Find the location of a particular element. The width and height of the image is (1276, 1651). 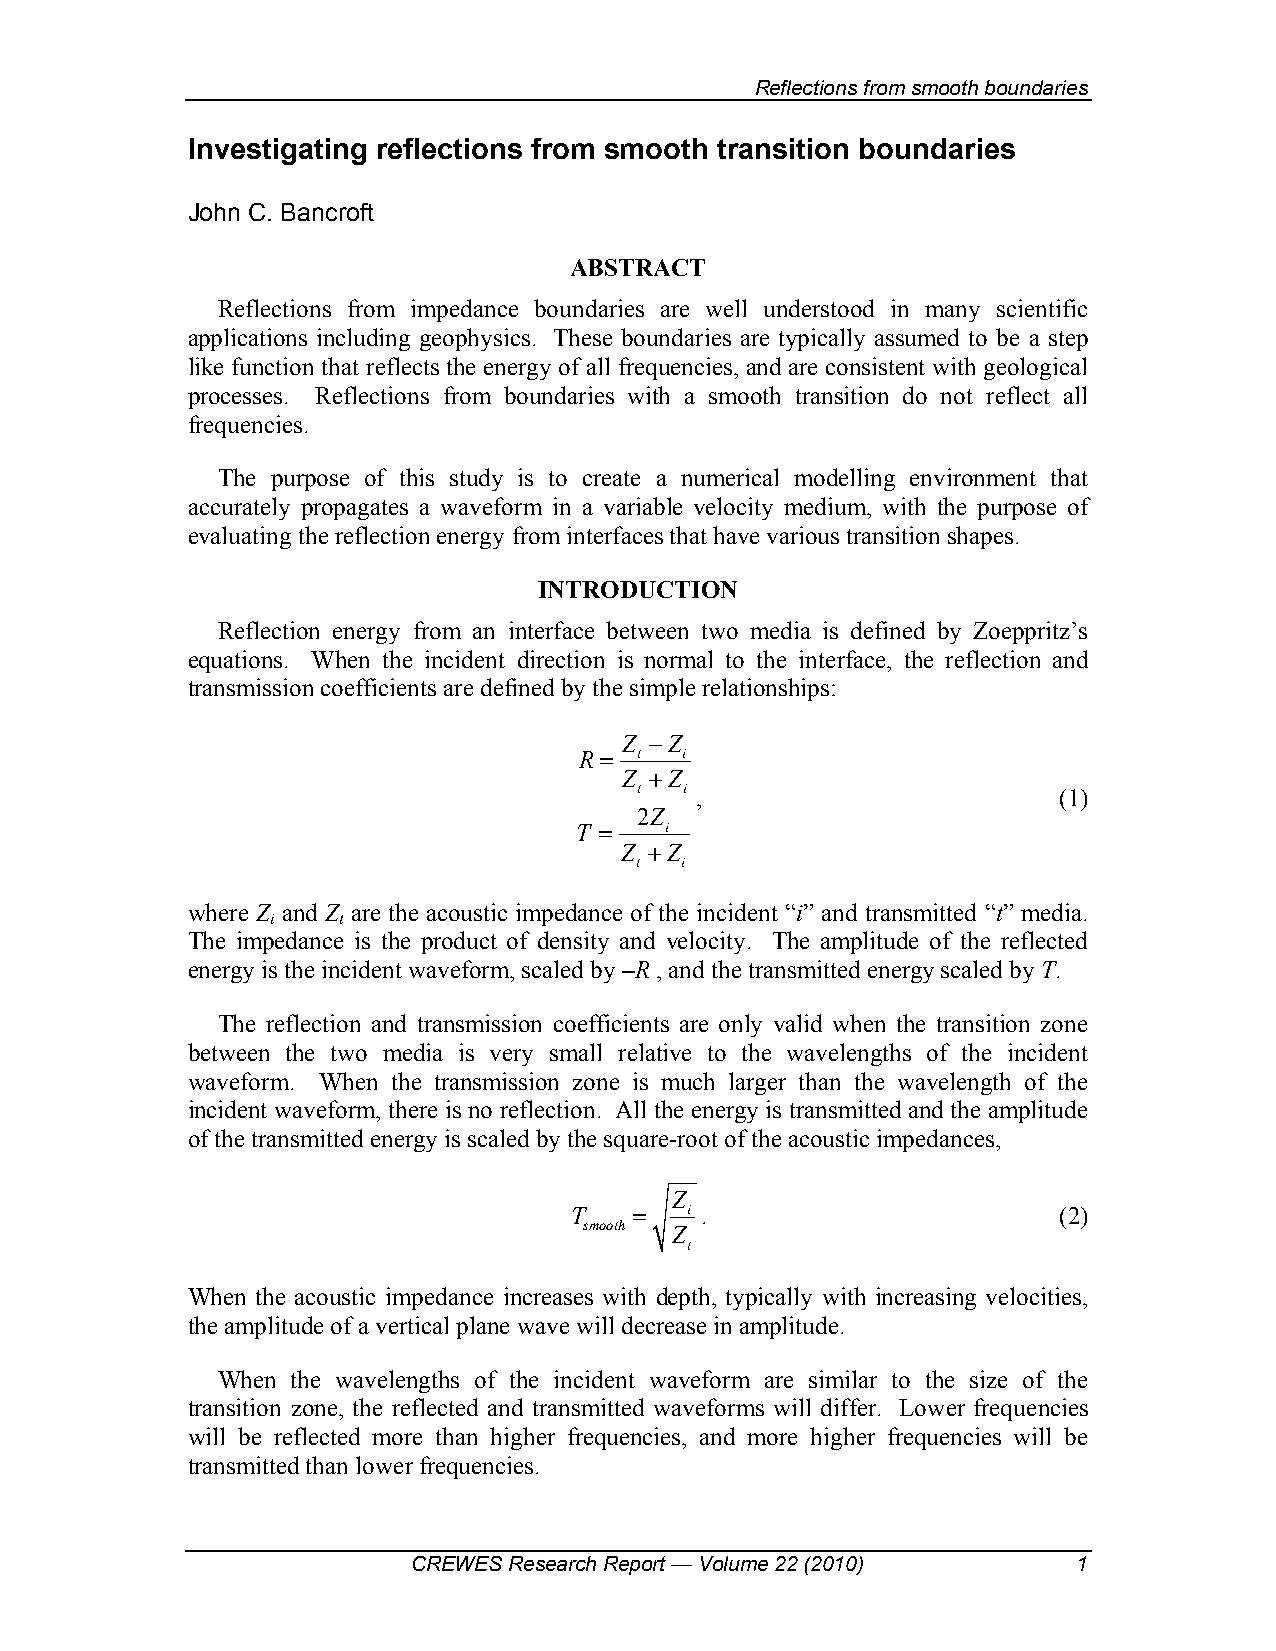

there is located at coordinates (413, 1109).
